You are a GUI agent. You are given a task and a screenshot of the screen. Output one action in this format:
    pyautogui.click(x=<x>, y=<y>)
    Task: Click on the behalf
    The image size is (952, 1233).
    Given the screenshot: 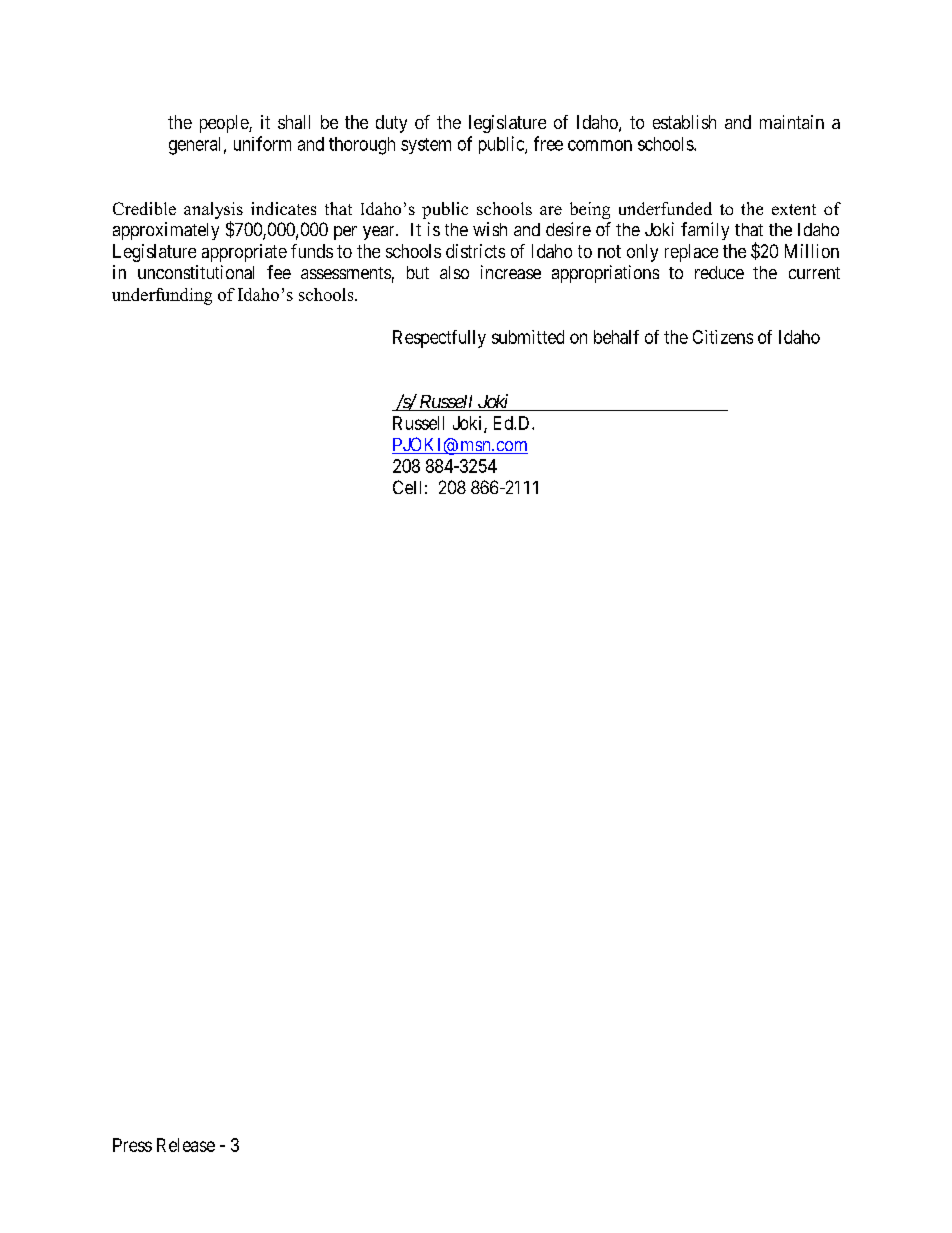 What is the action you would take?
    pyautogui.click(x=616, y=337)
